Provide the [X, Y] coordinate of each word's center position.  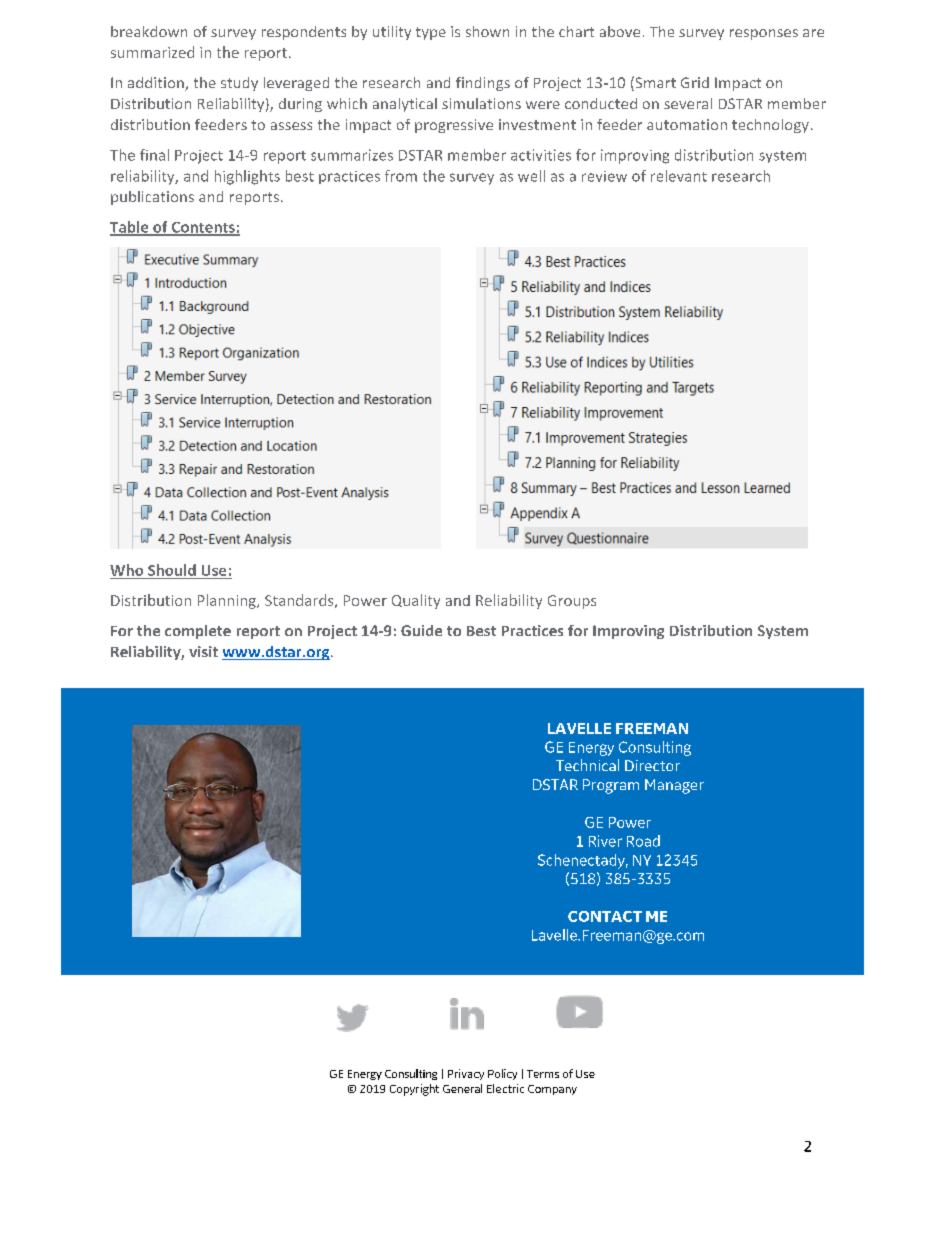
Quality [416, 601]
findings [483, 84]
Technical [587, 765]
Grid [695, 82]
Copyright [414, 1090]
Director [652, 765]
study [239, 84]
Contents [203, 228]
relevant [679, 176]
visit [203, 651]
